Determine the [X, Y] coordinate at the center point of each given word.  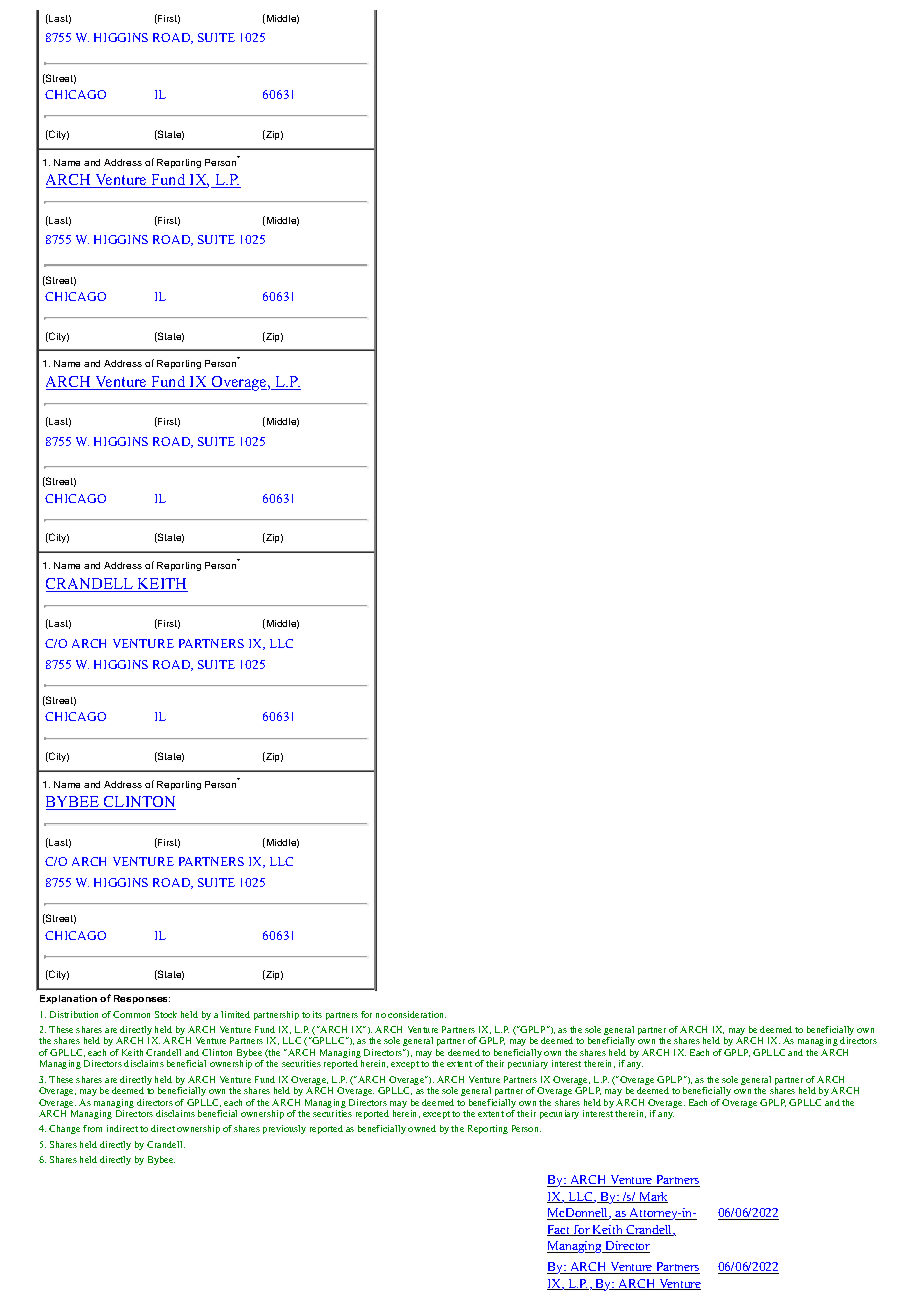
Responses [142, 999]
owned [422, 1128]
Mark [652, 1197]
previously [284, 1129]
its [317, 1014]
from [92, 1128]
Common [131, 1014]
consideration [417, 1014]
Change [64, 1129]
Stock [166, 1014]
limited [235, 1014]
